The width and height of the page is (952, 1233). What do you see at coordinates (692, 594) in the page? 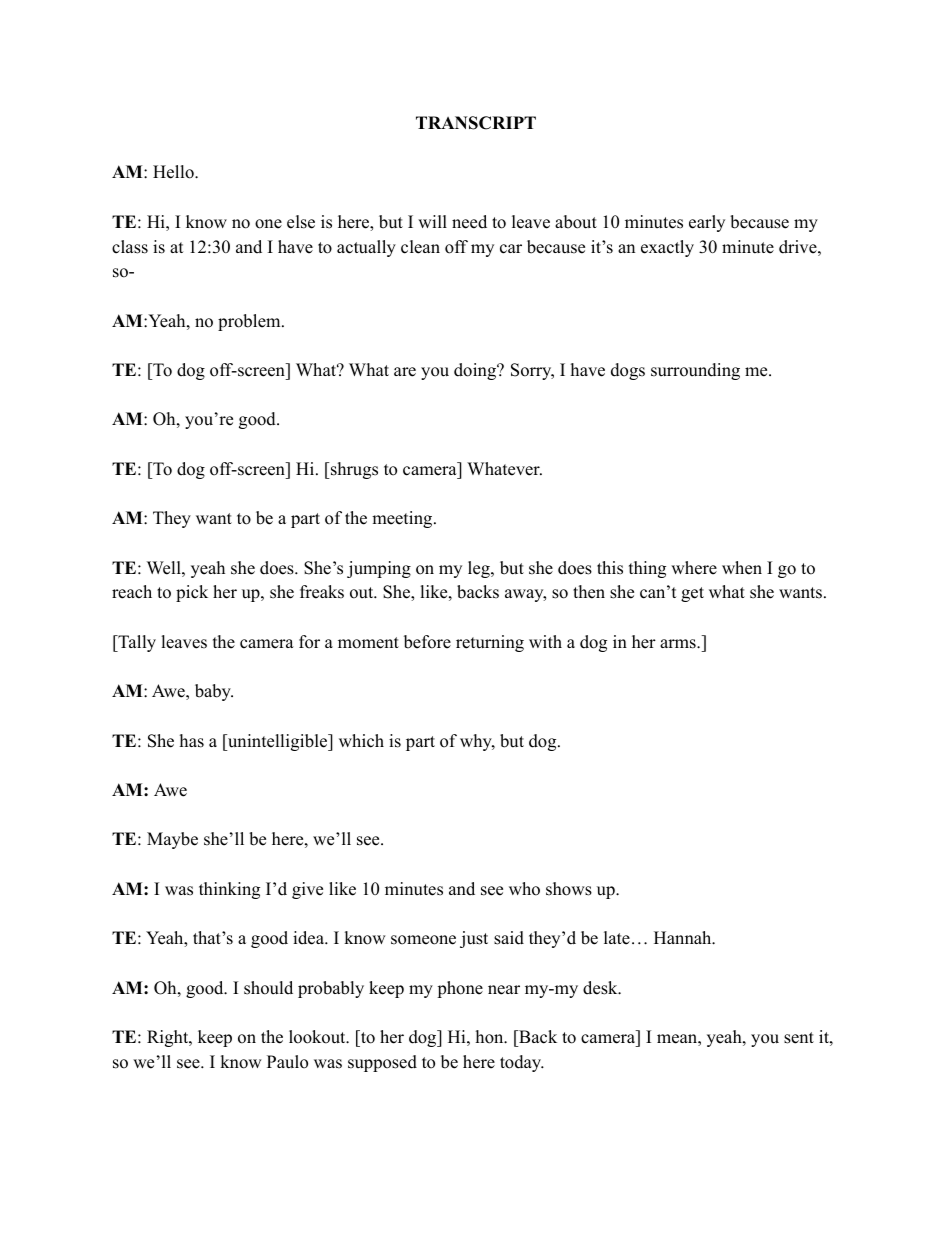
I see `get` at bounding box center [692, 594].
